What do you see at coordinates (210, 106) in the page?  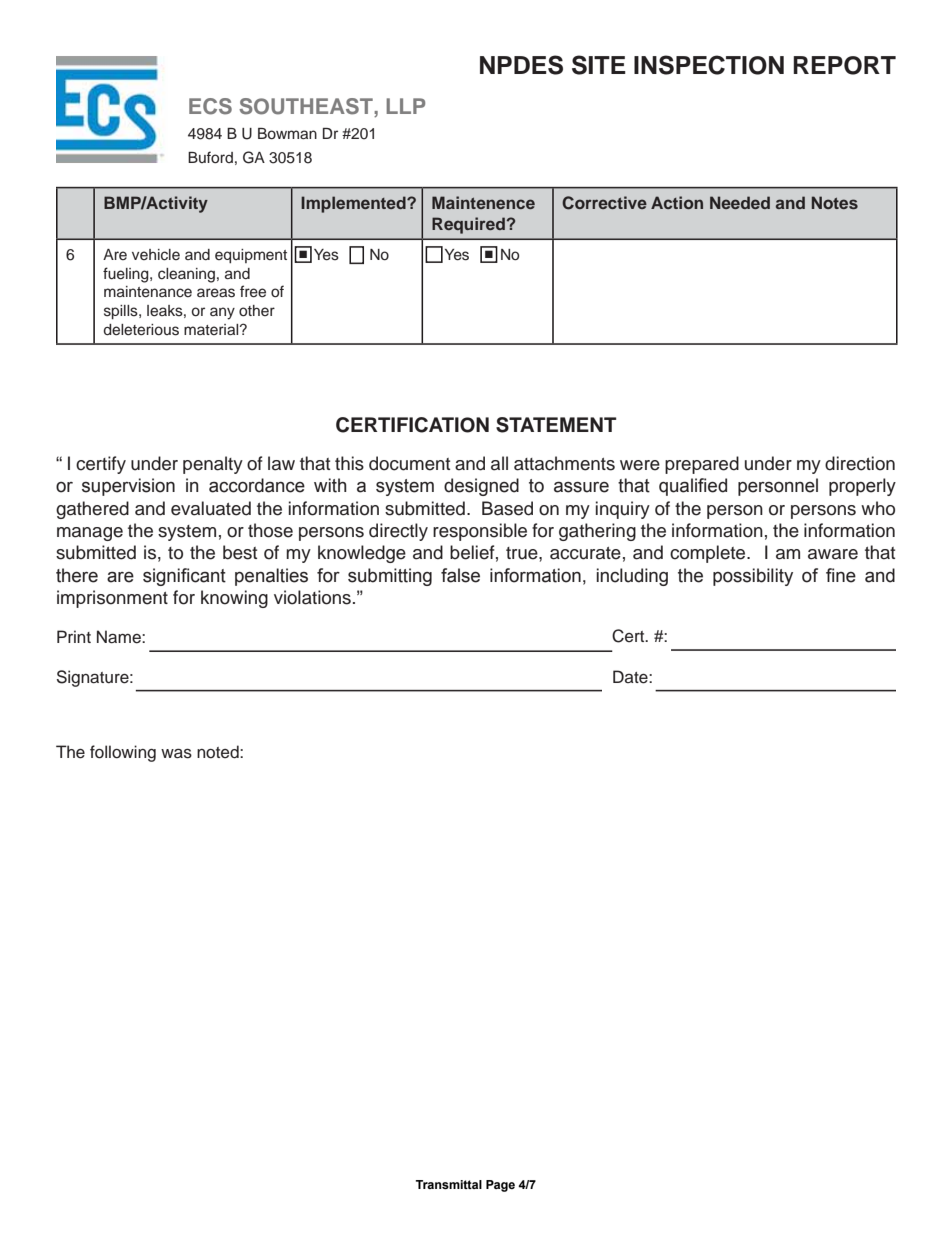 I see `ECS` at bounding box center [210, 106].
